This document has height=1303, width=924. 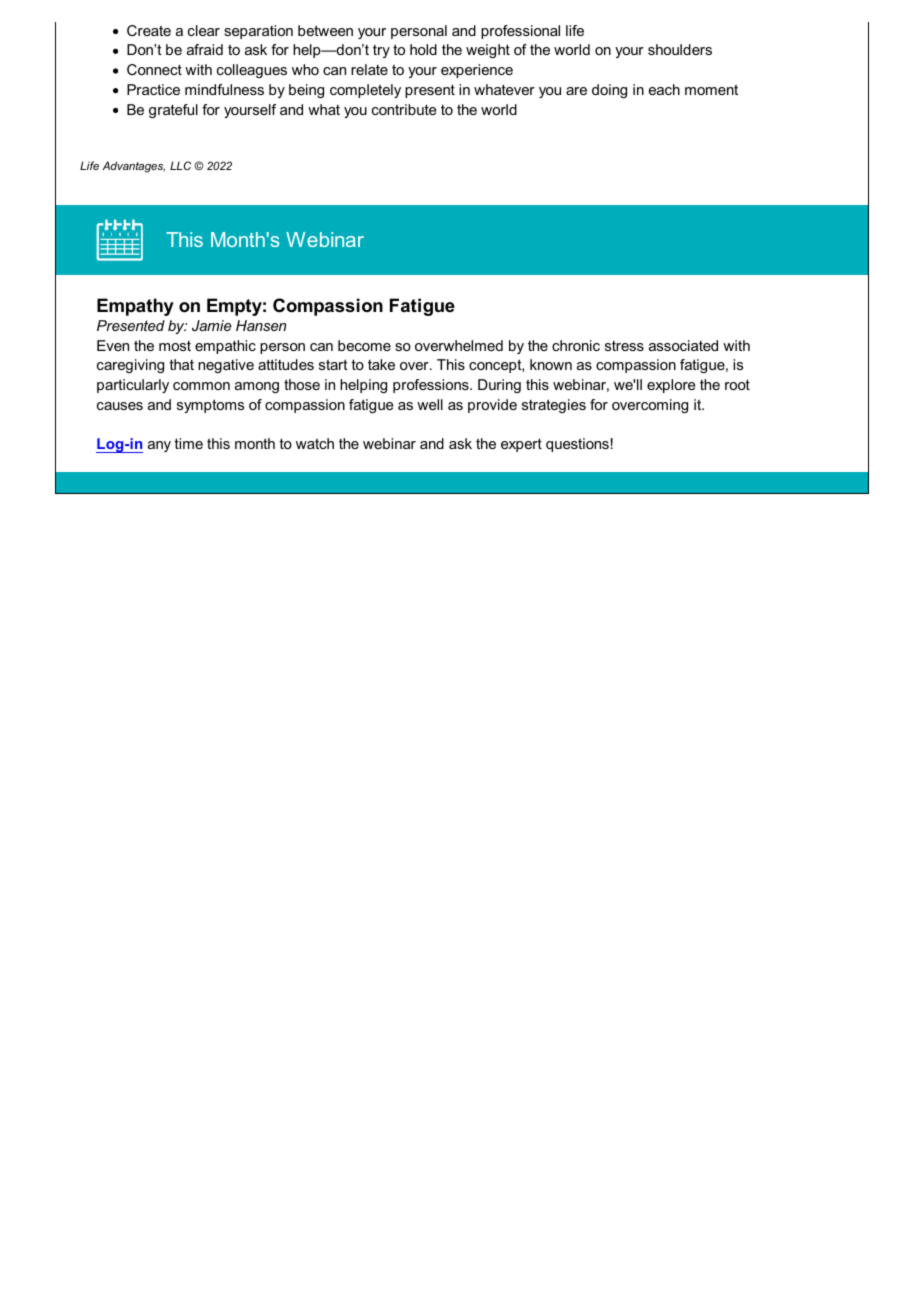 I want to click on afraid, so click(x=205, y=49).
